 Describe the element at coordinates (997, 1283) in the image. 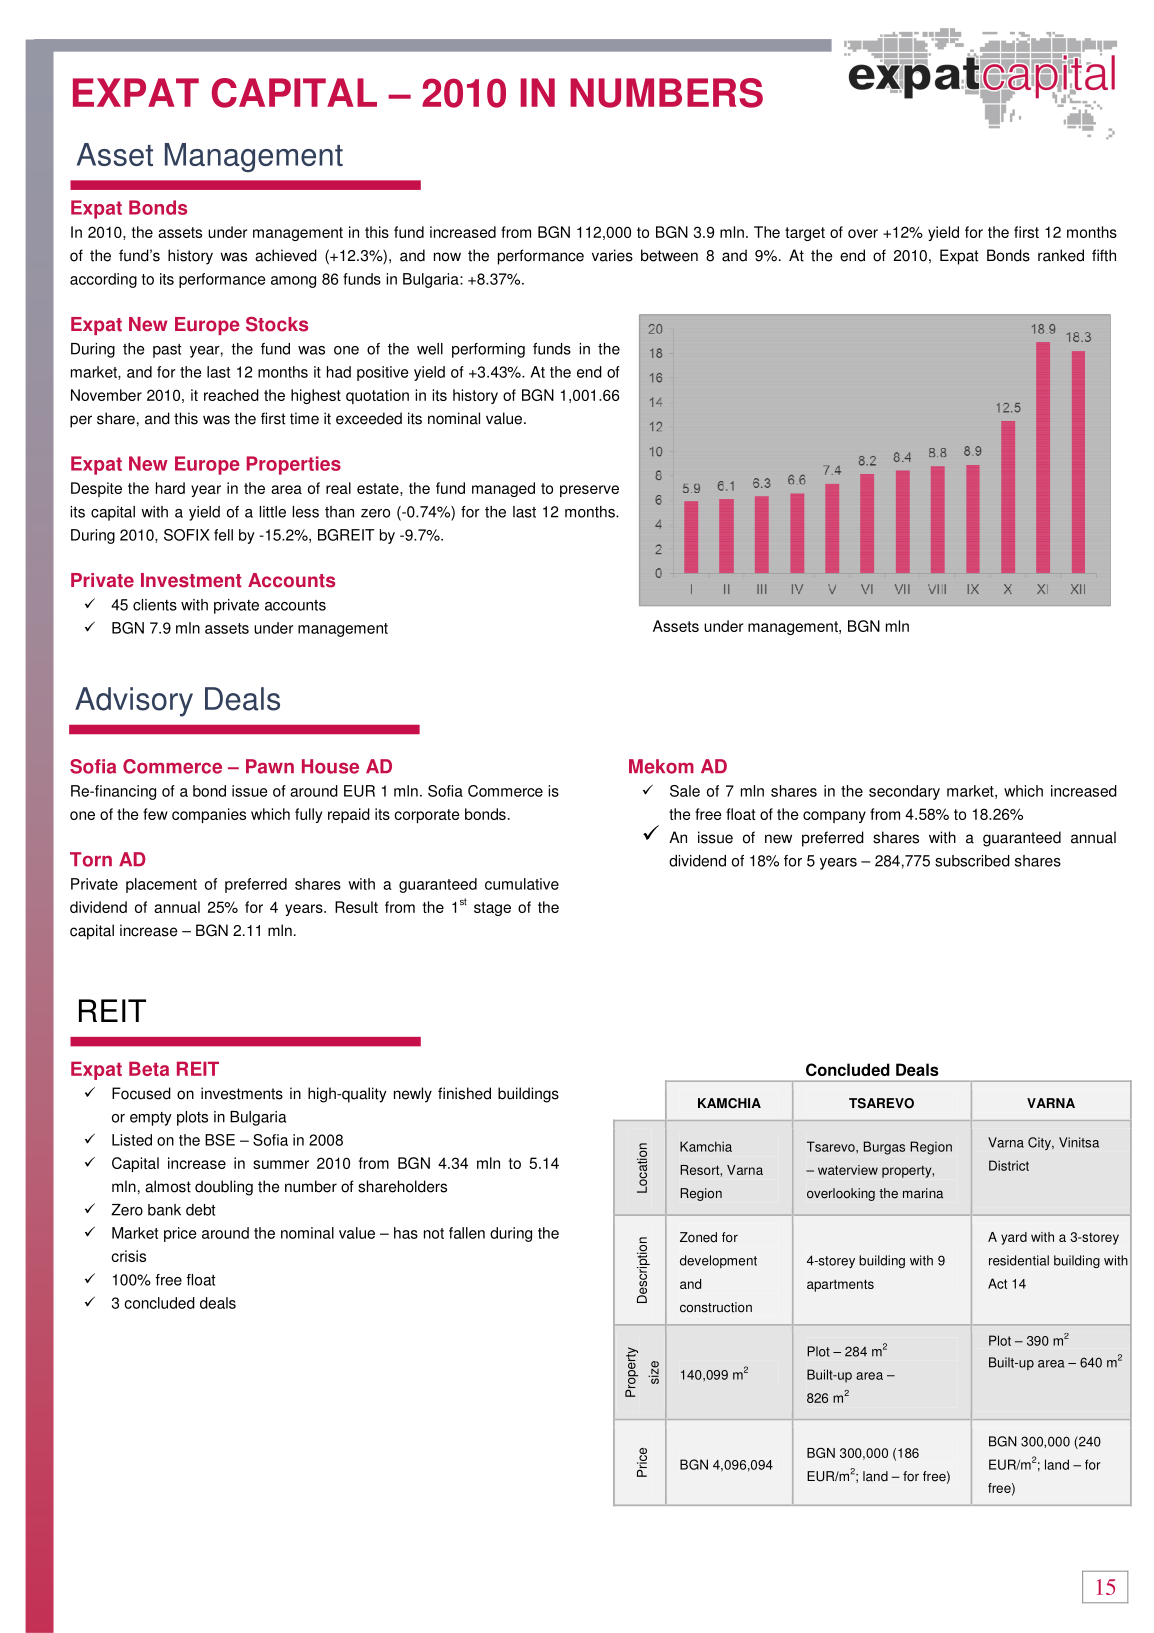

I see `Act` at that location.
